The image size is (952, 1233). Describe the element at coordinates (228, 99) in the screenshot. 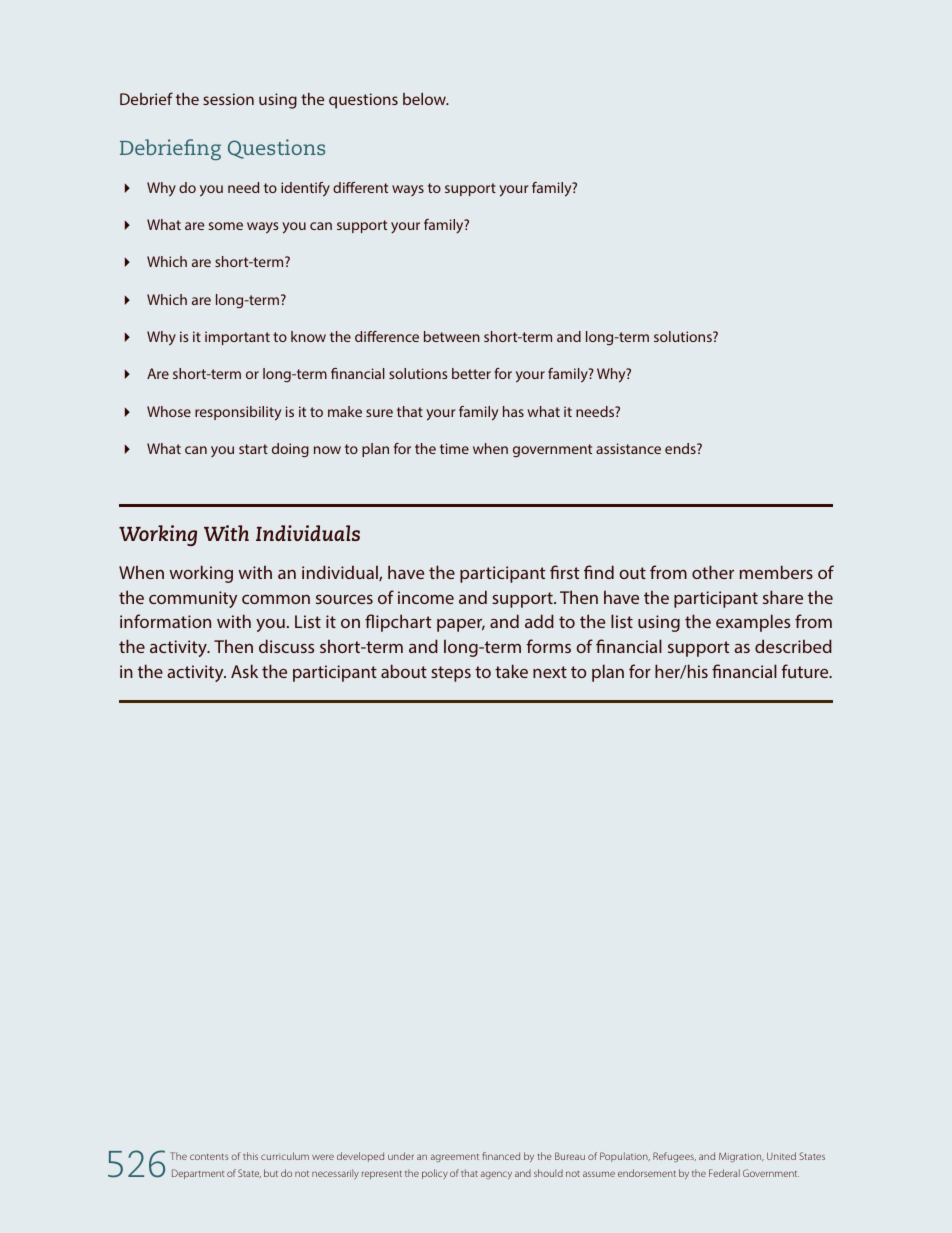

I see `session` at that location.
